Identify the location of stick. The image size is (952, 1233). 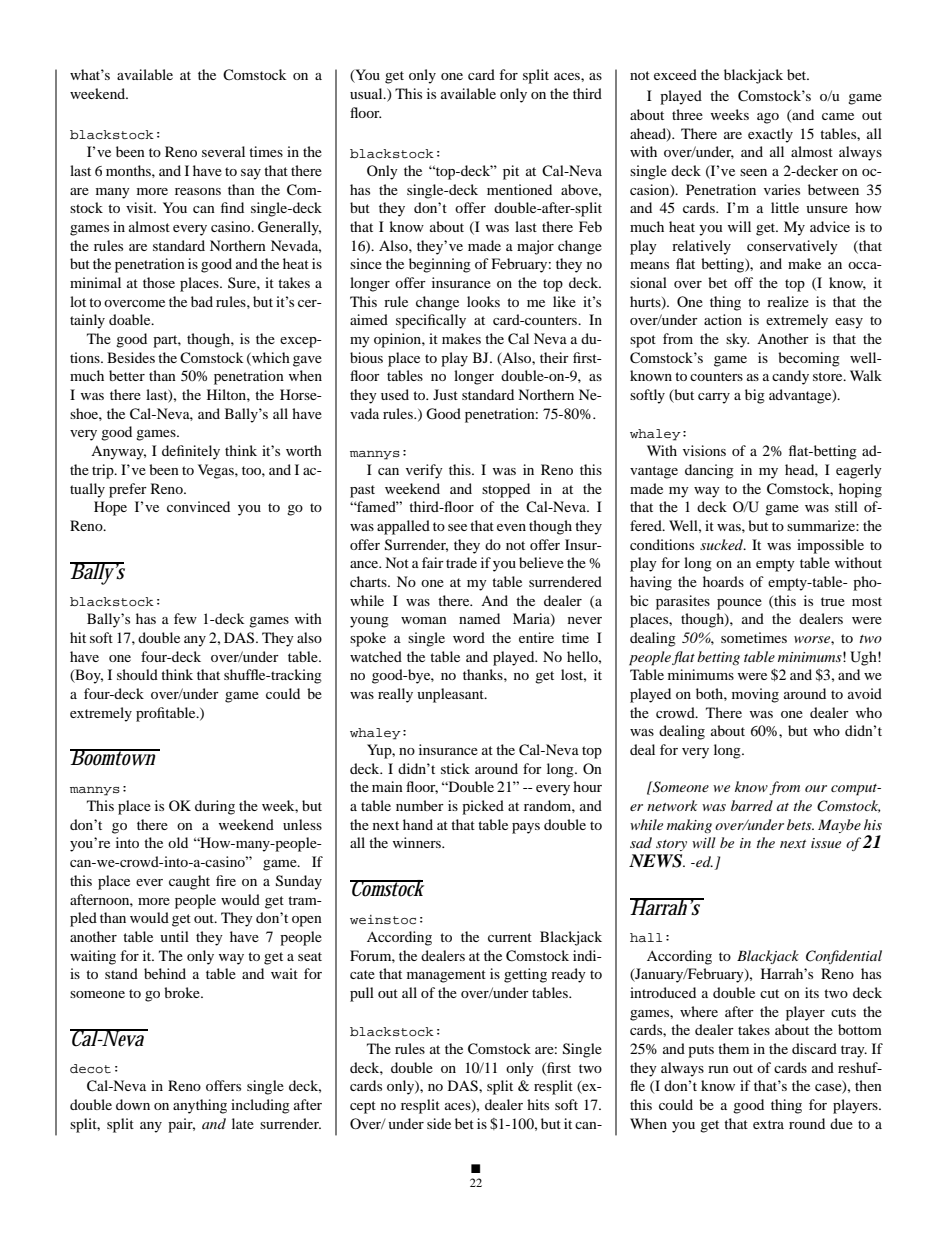
(455, 768).
